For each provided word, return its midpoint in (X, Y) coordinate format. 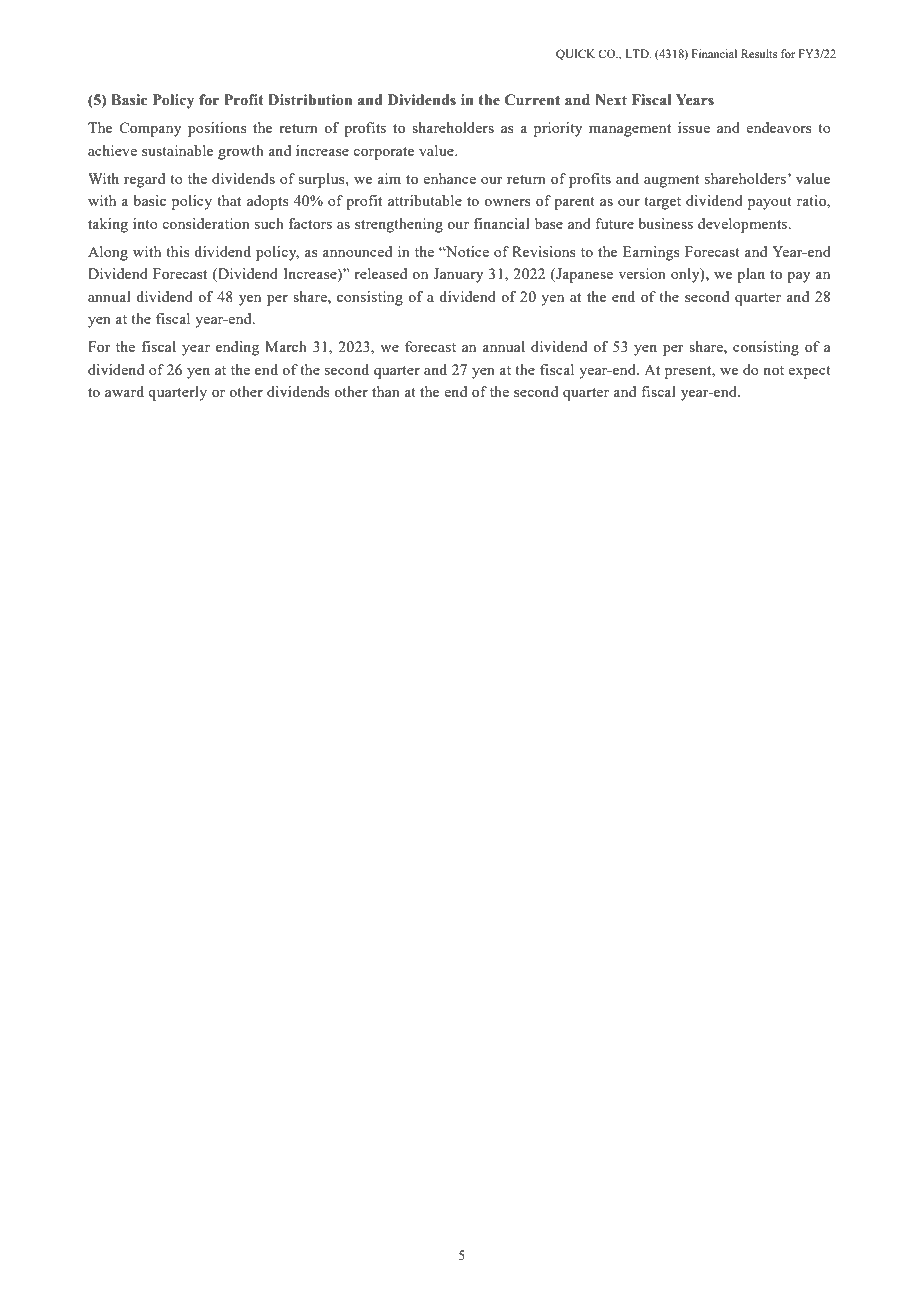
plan (751, 275)
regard (144, 180)
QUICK (575, 55)
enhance (449, 178)
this (178, 251)
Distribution (310, 100)
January (458, 275)
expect (809, 372)
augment (671, 181)
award (124, 391)
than (386, 391)
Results (759, 53)
